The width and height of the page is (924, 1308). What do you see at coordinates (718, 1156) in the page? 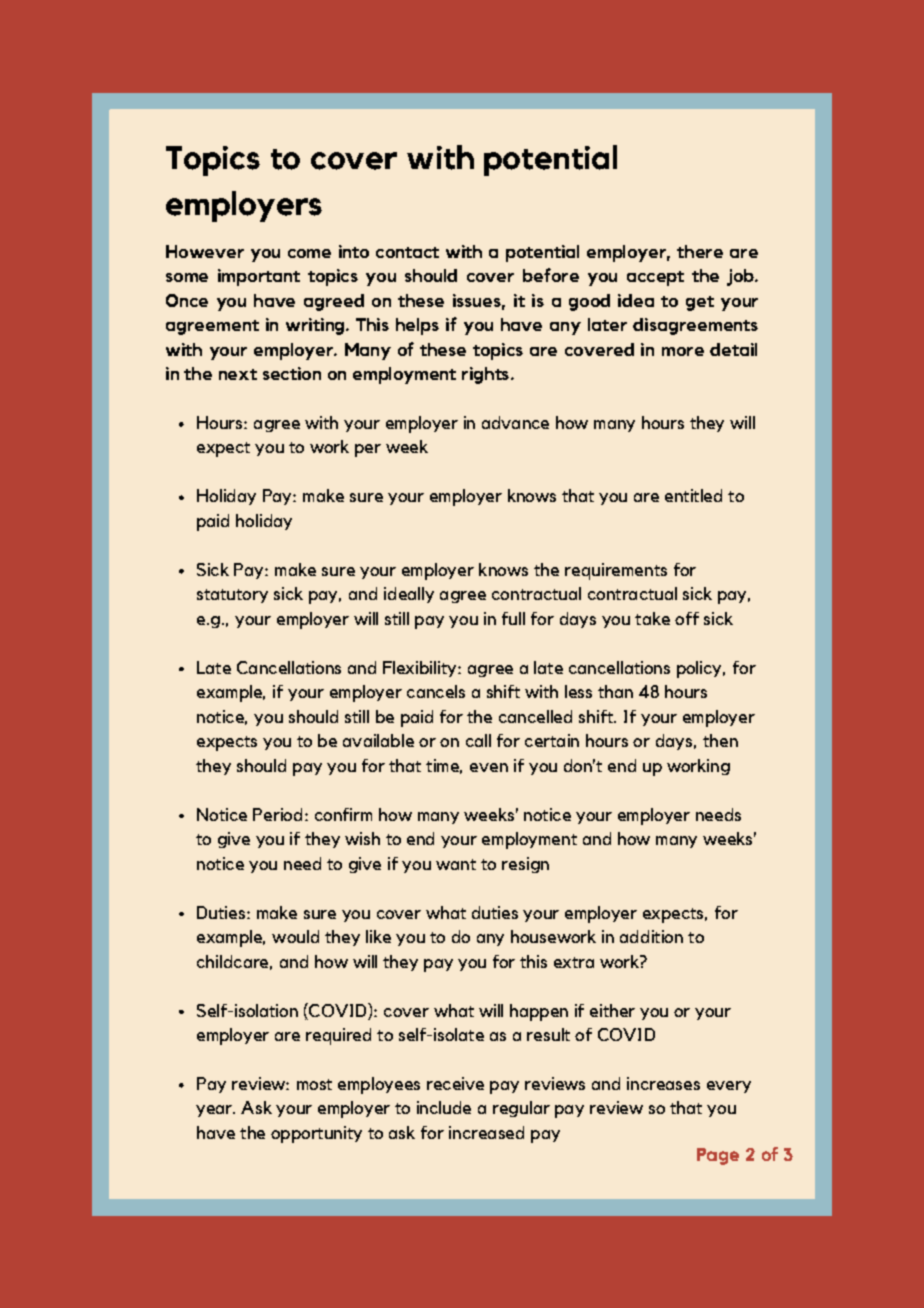
I see `Page` at bounding box center [718, 1156].
